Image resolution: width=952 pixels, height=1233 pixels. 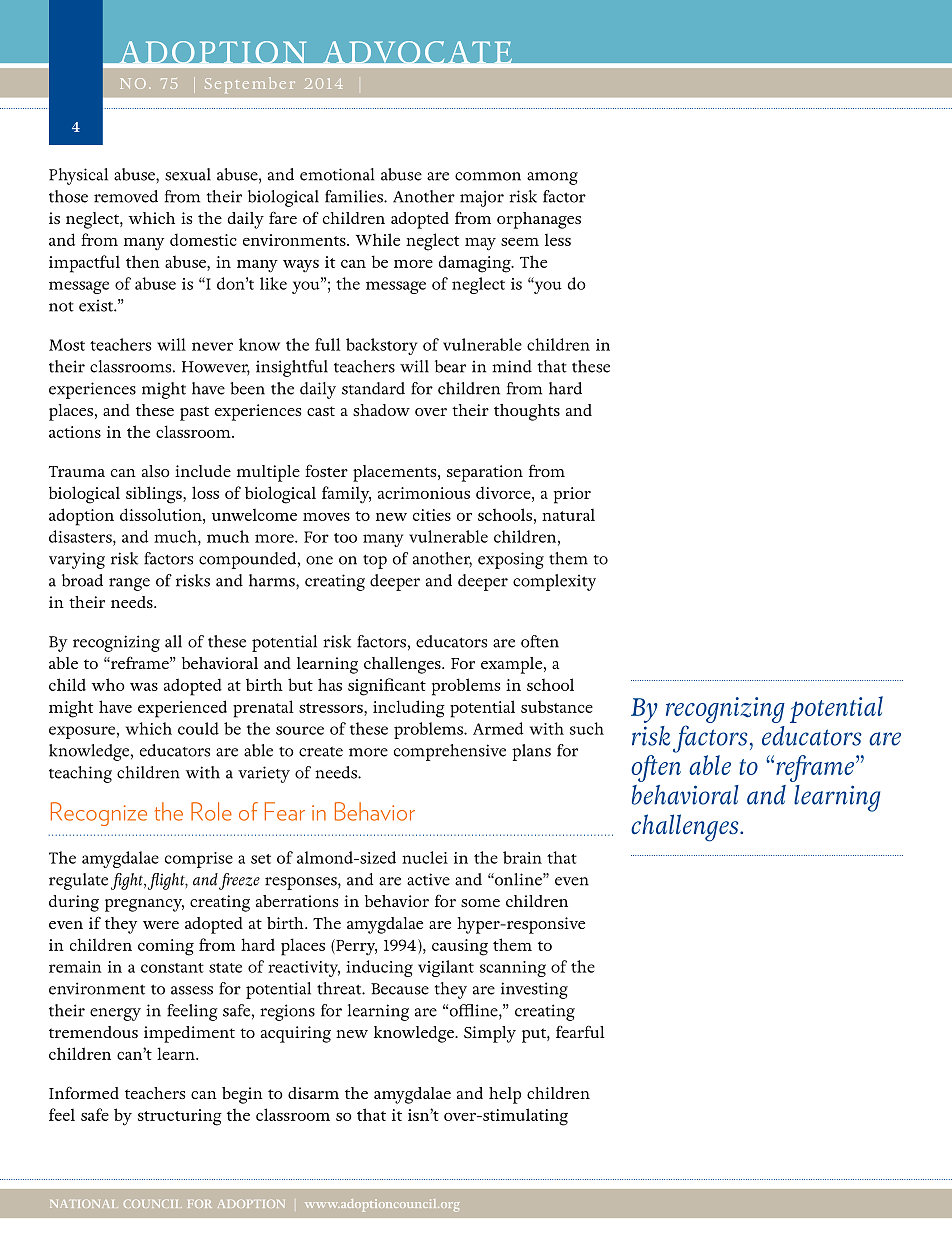 What do you see at coordinates (568, 515) in the screenshot?
I see `natural` at bounding box center [568, 515].
